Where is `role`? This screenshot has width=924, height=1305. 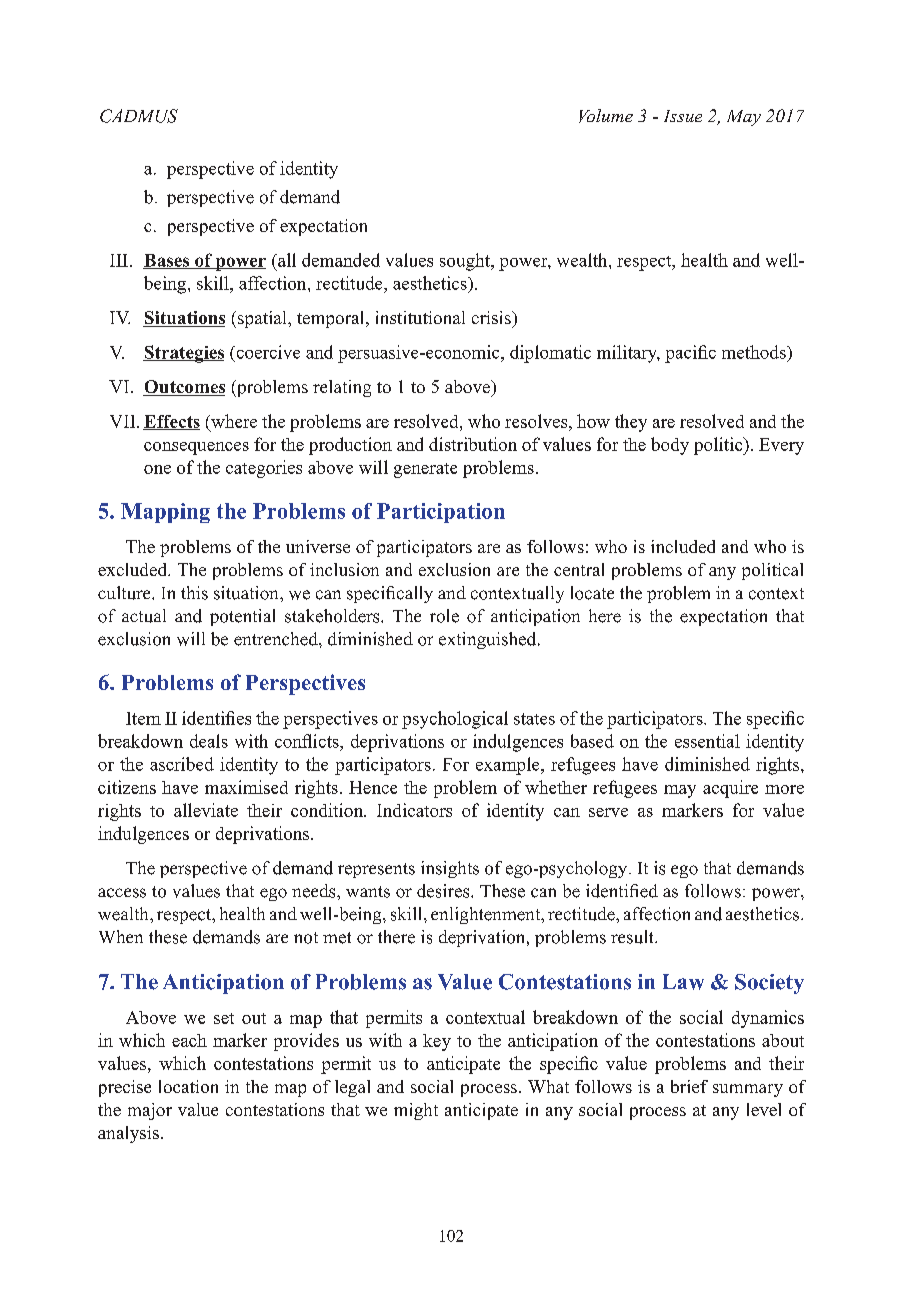 role is located at coordinates (444, 616).
